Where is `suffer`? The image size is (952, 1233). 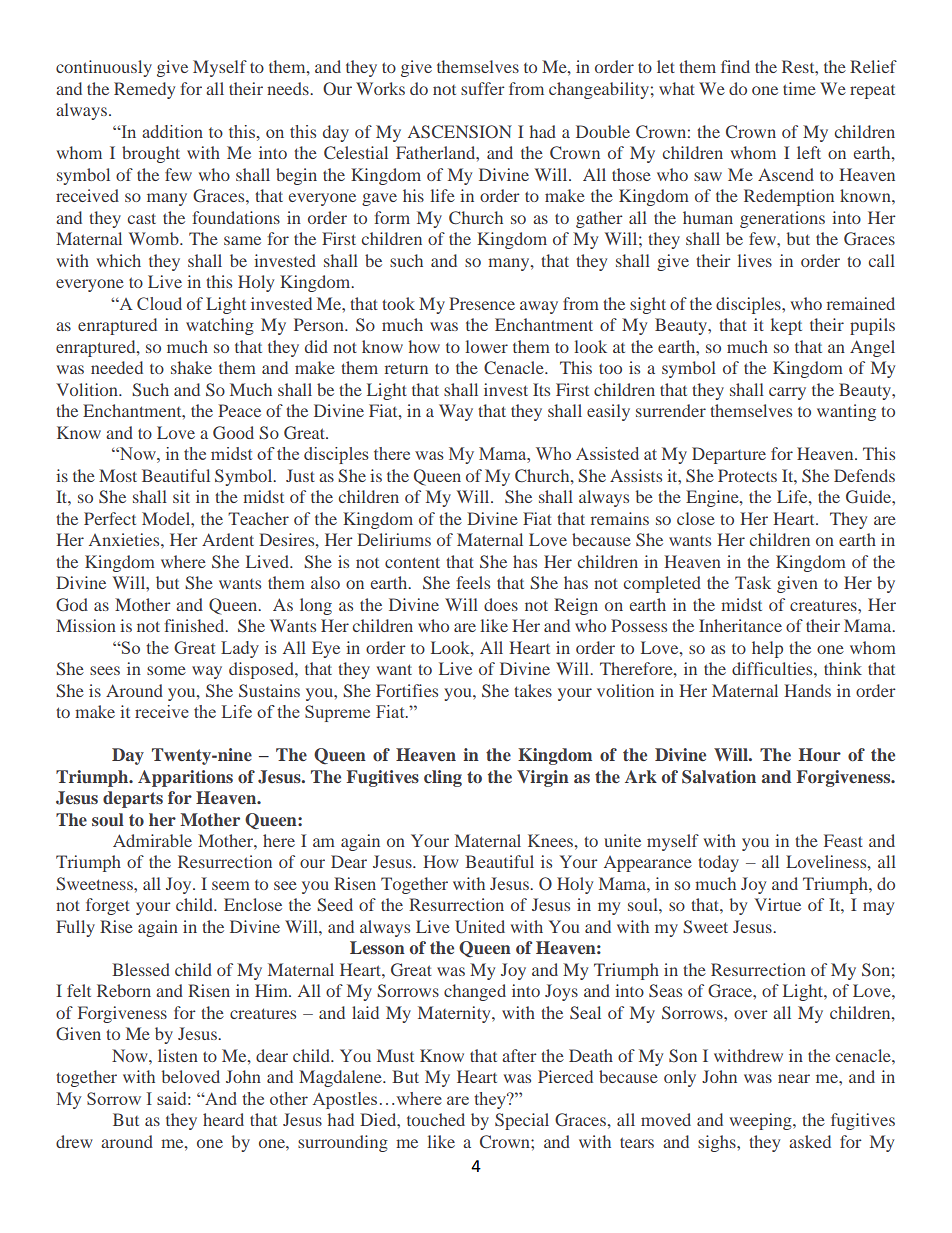 suffer is located at coordinates (483, 88).
